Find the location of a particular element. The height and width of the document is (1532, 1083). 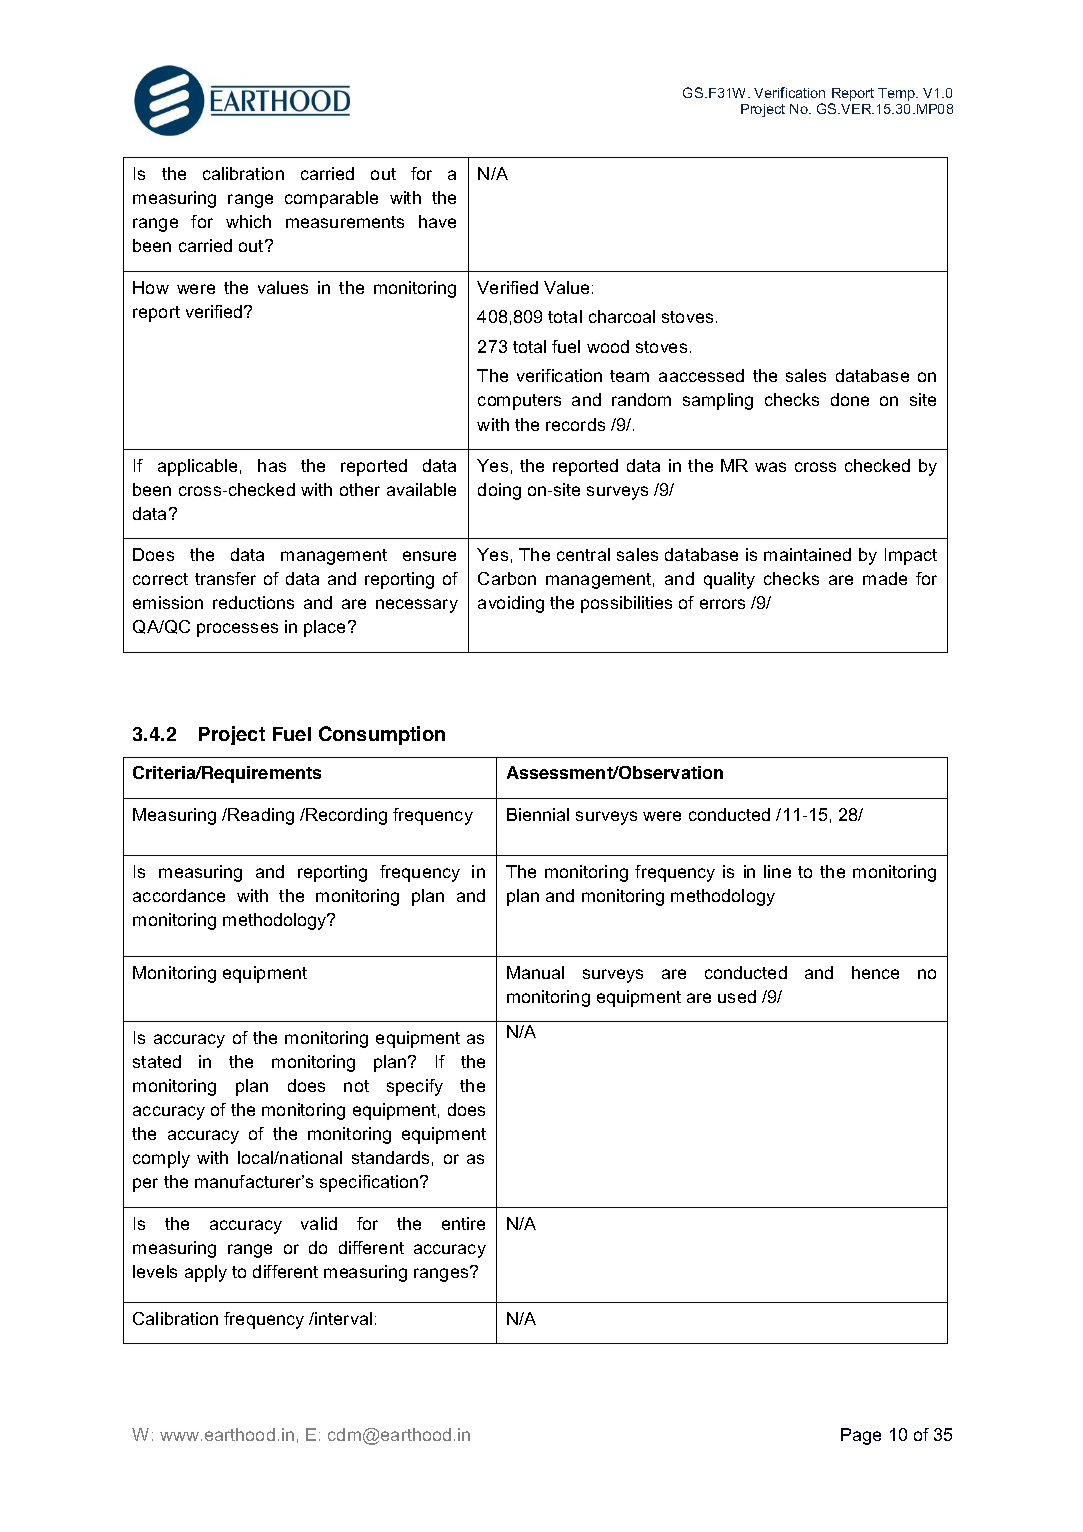

Temp is located at coordinates (898, 94).
